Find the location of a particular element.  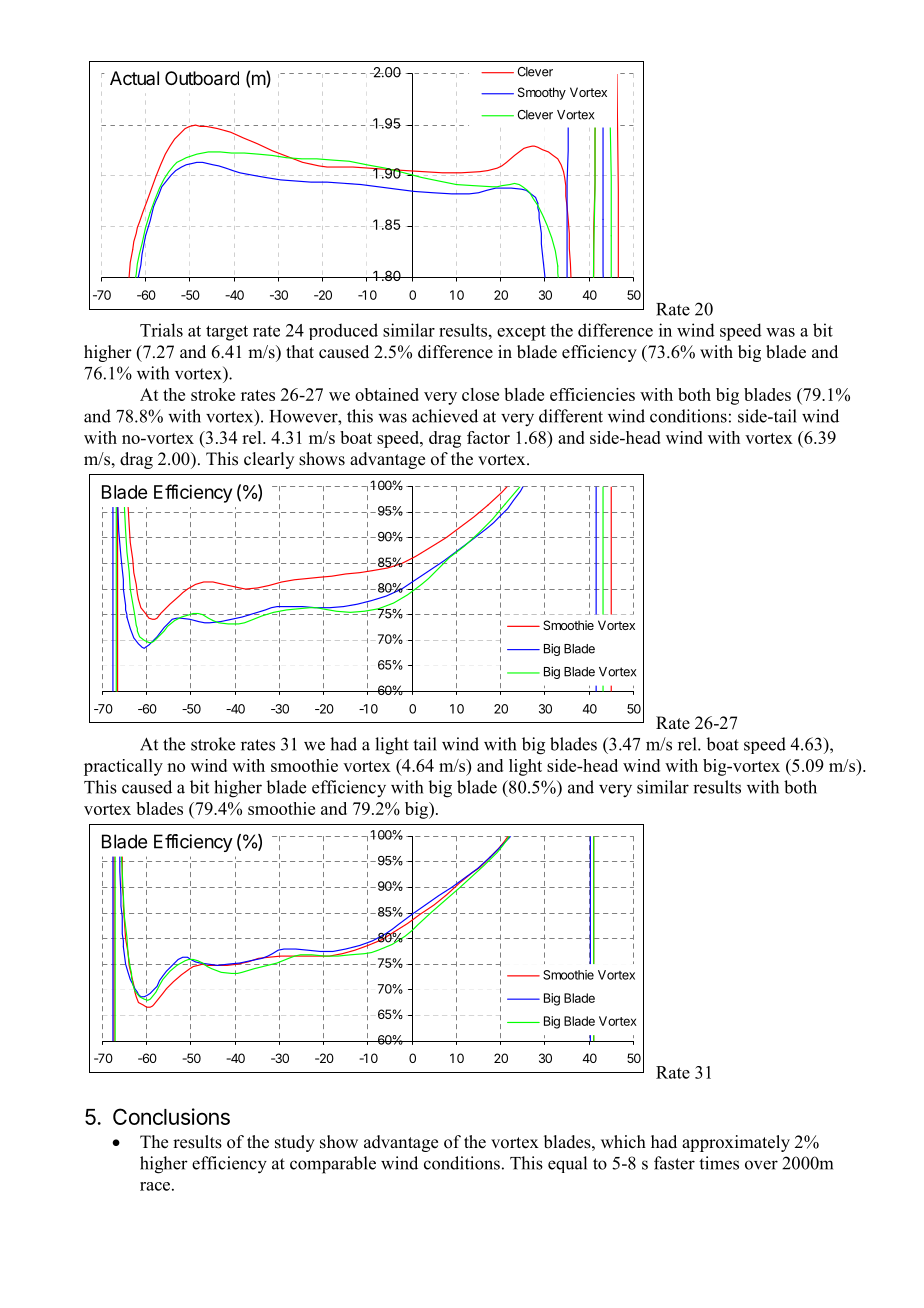

factor is located at coordinates (488, 437).
